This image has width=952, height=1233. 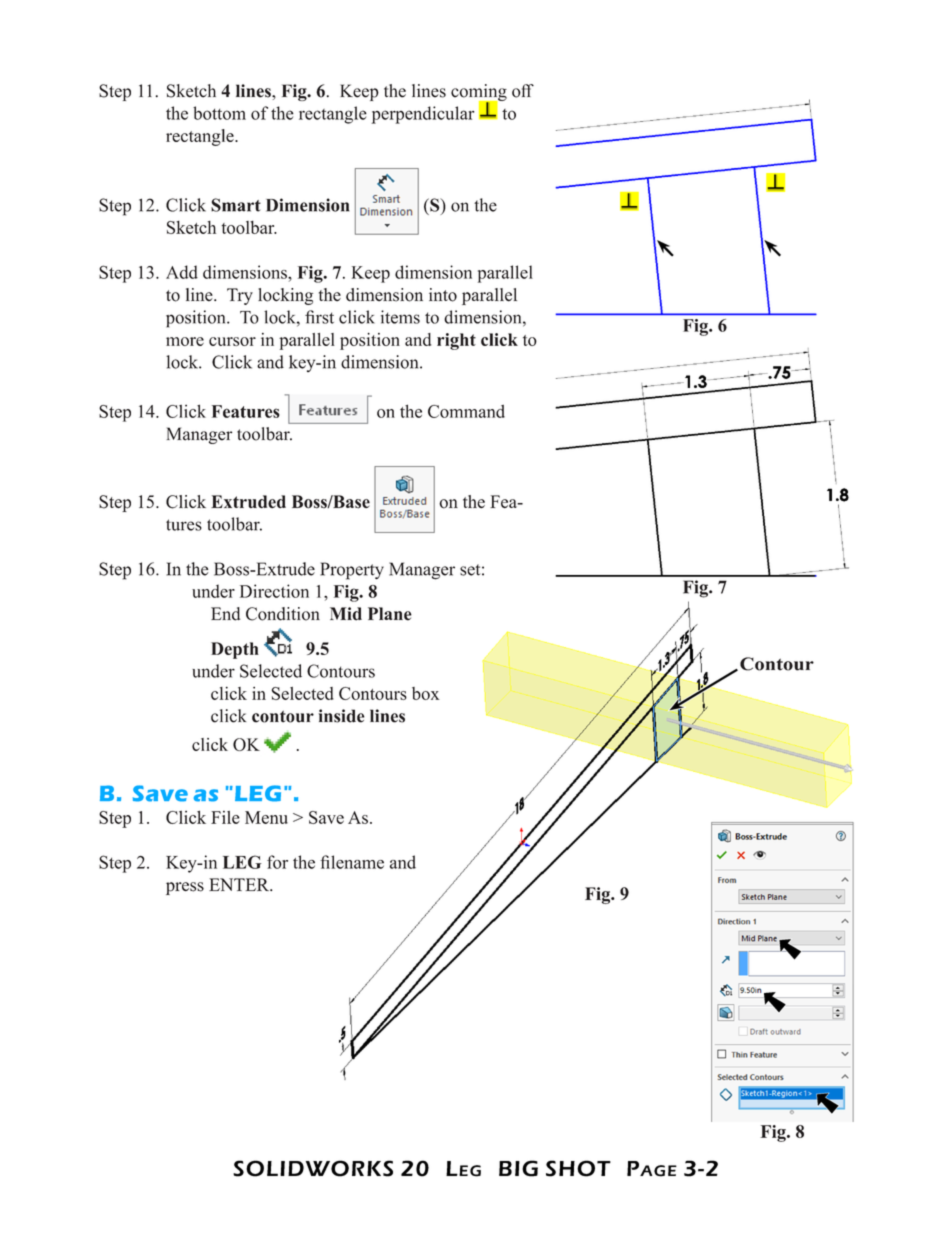 I want to click on BIG, so click(x=518, y=1168).
